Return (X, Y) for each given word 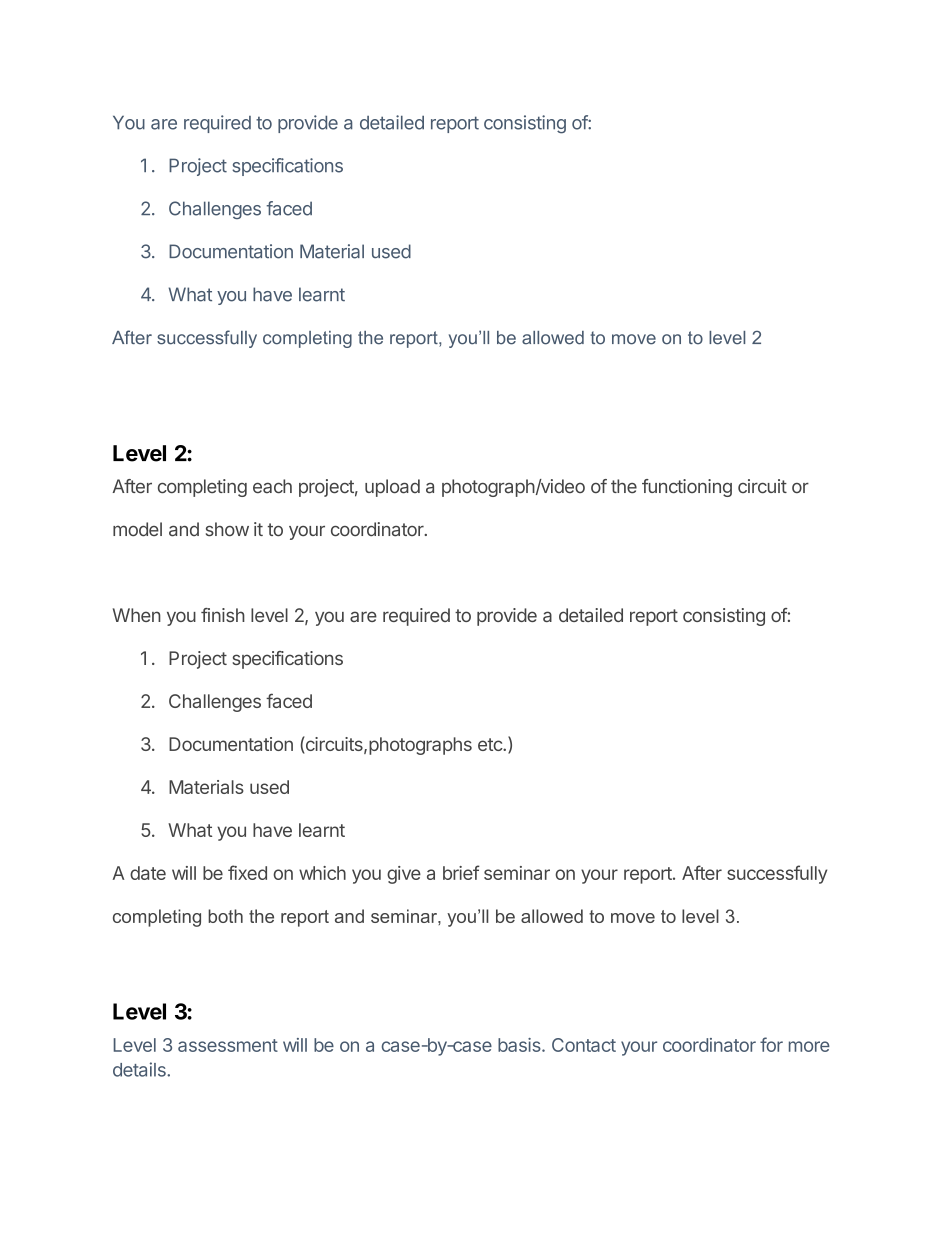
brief (461, 872)
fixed (247, 872)
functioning (687, 488)
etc (491, 744)
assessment (228, 1045)
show (227, 529)
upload (392, 488)
